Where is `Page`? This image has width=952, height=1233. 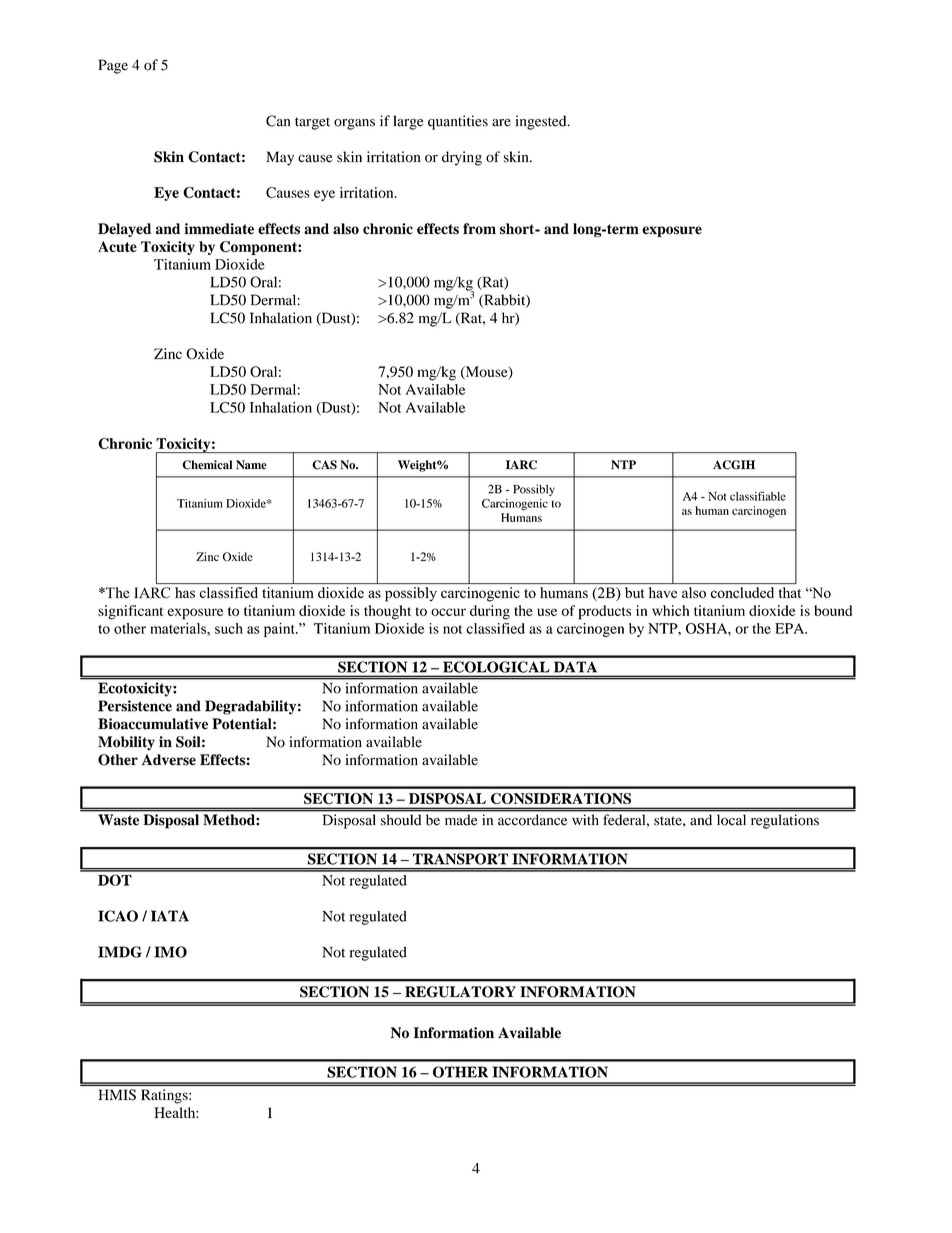 Page is located at coordinates (113, 66).
